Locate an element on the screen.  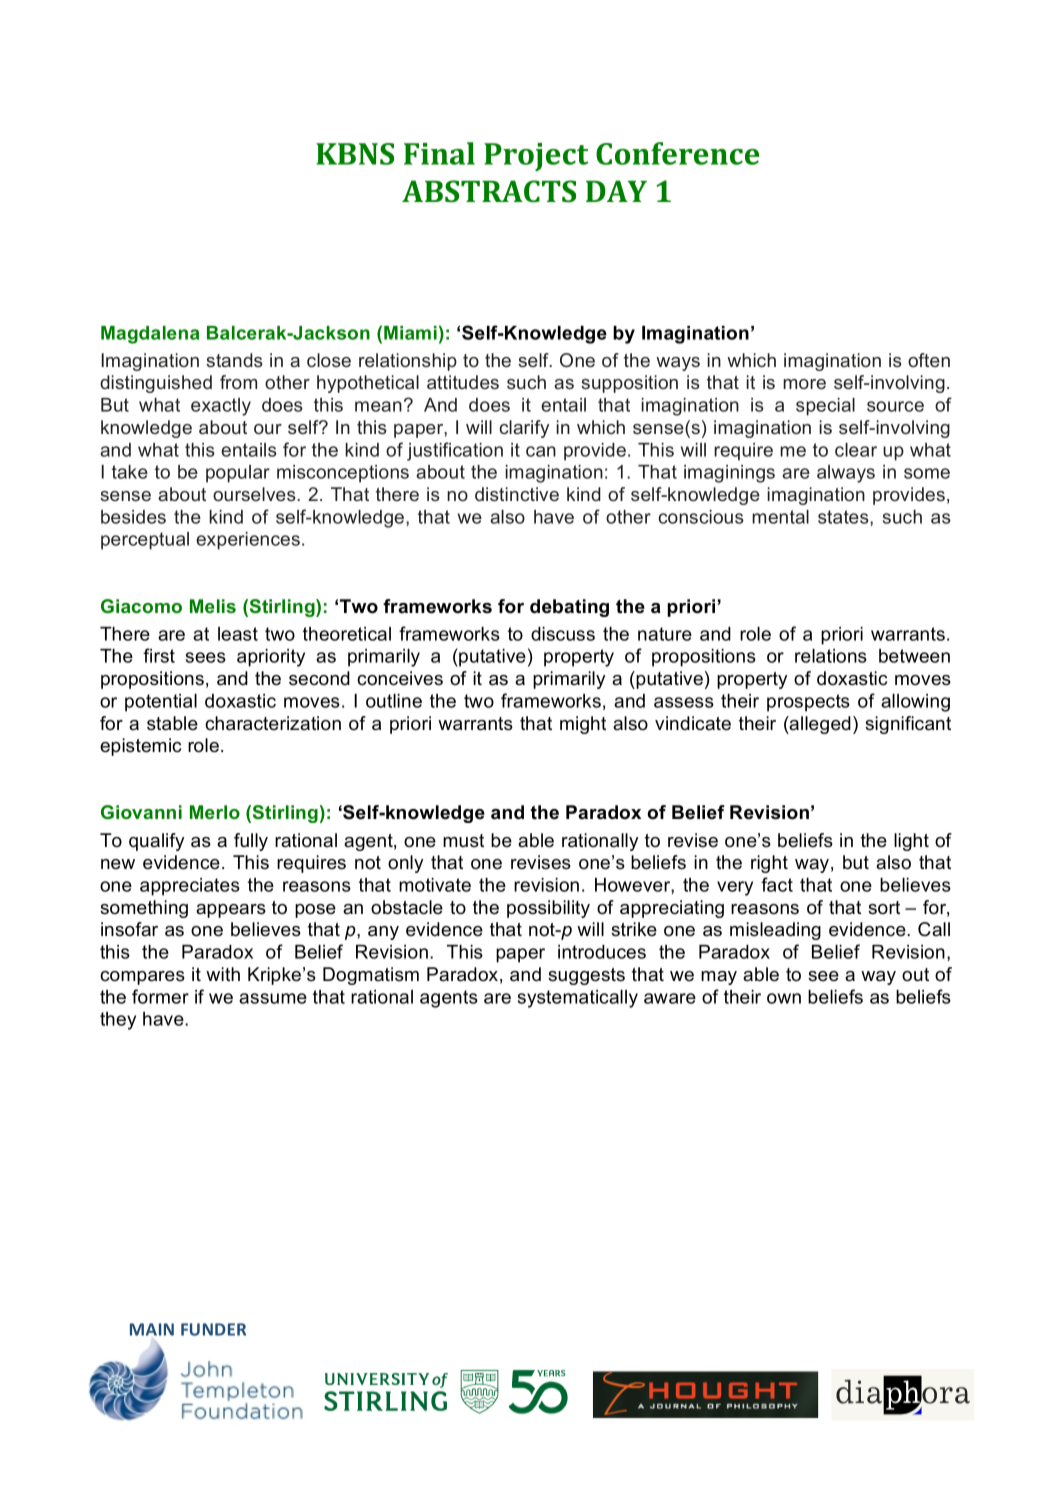
characterization is located at coordinates (273, 723).
